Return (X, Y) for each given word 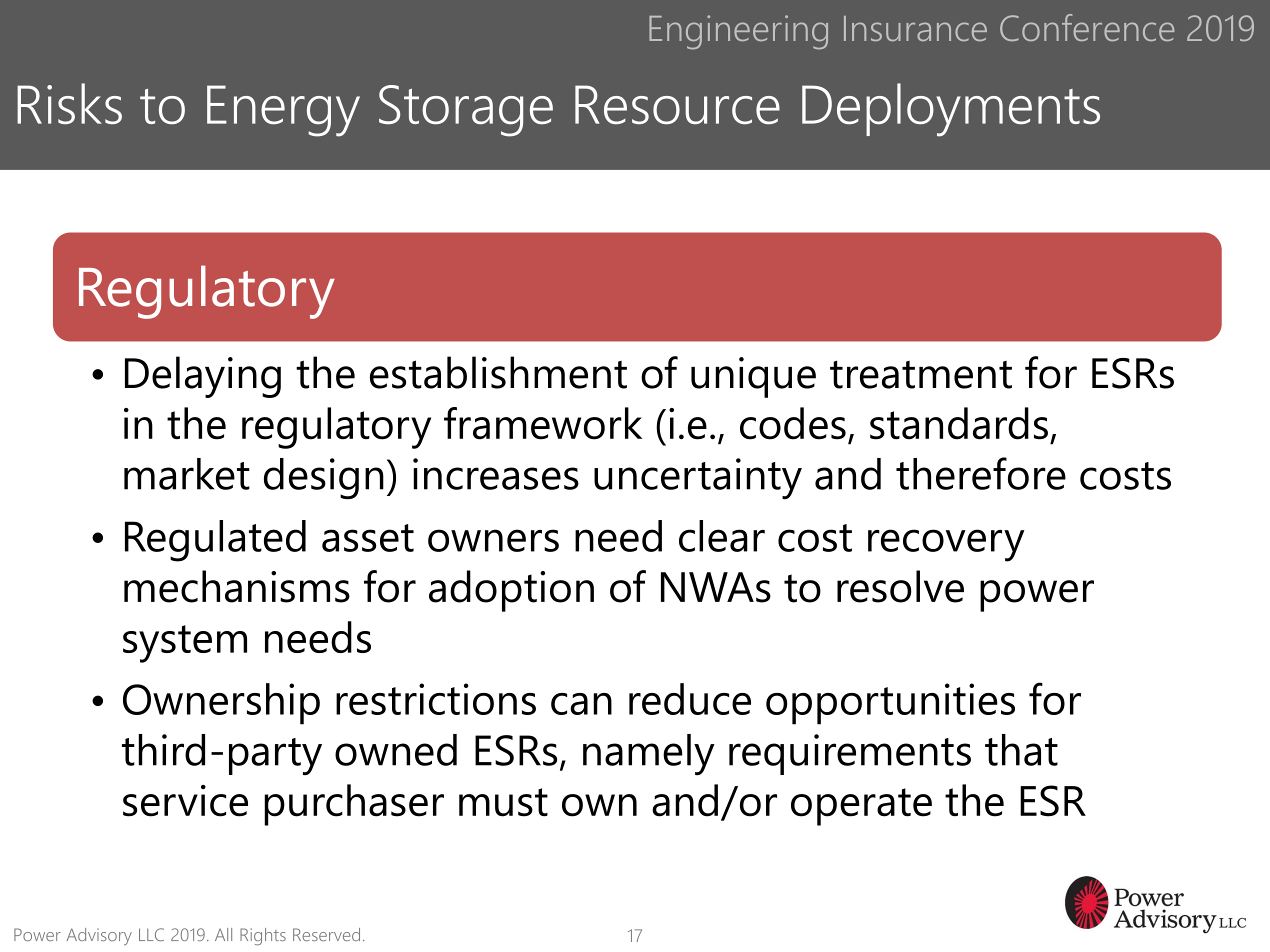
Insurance (915, 28)
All (223, 934)
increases (496, 474)
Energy (283, 111)
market (187, 474)
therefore (981, 473)
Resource (677, 104)
